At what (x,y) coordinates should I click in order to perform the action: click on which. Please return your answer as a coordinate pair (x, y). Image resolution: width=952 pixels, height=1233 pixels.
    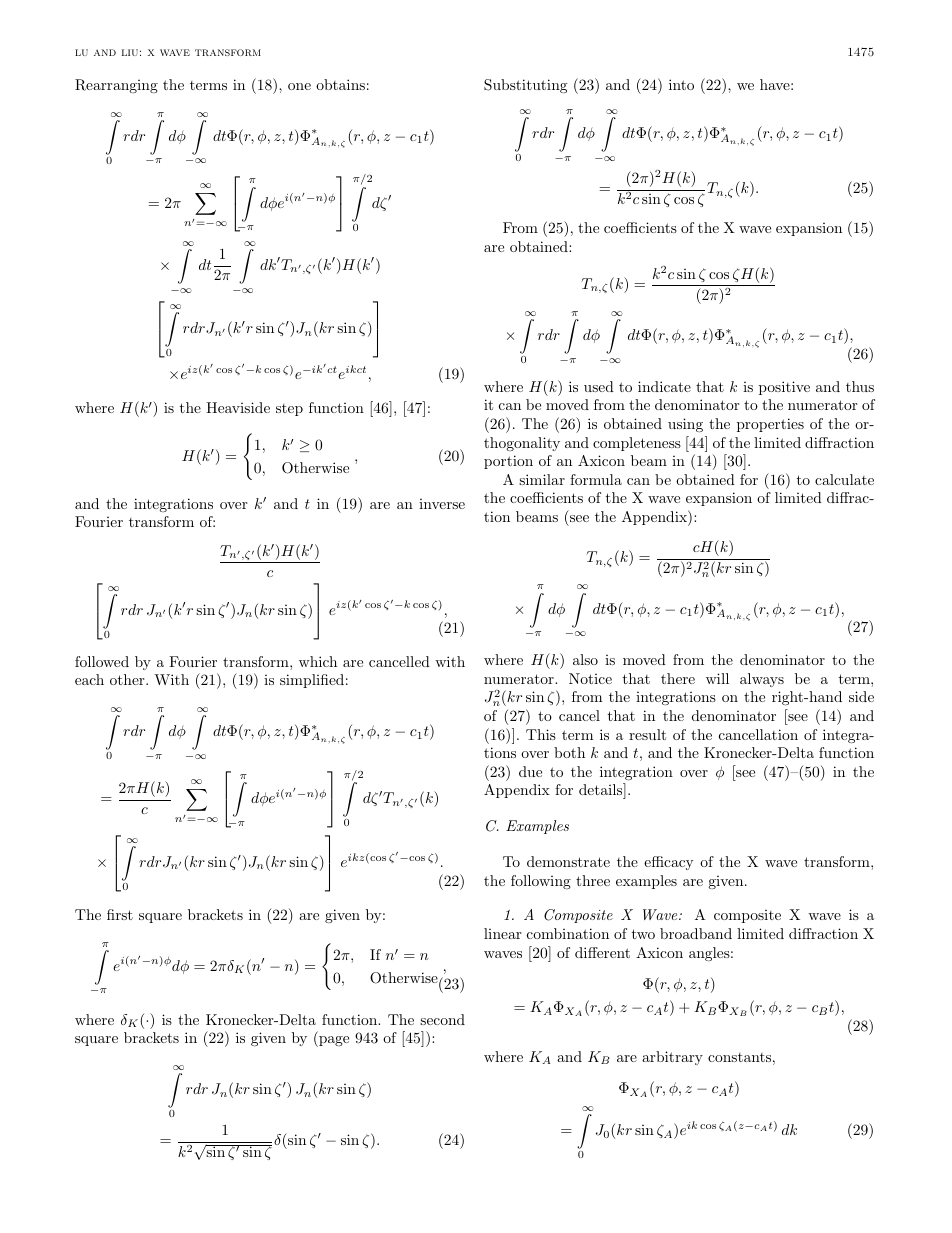
    Looking at the image, I should click on (318, 661).
